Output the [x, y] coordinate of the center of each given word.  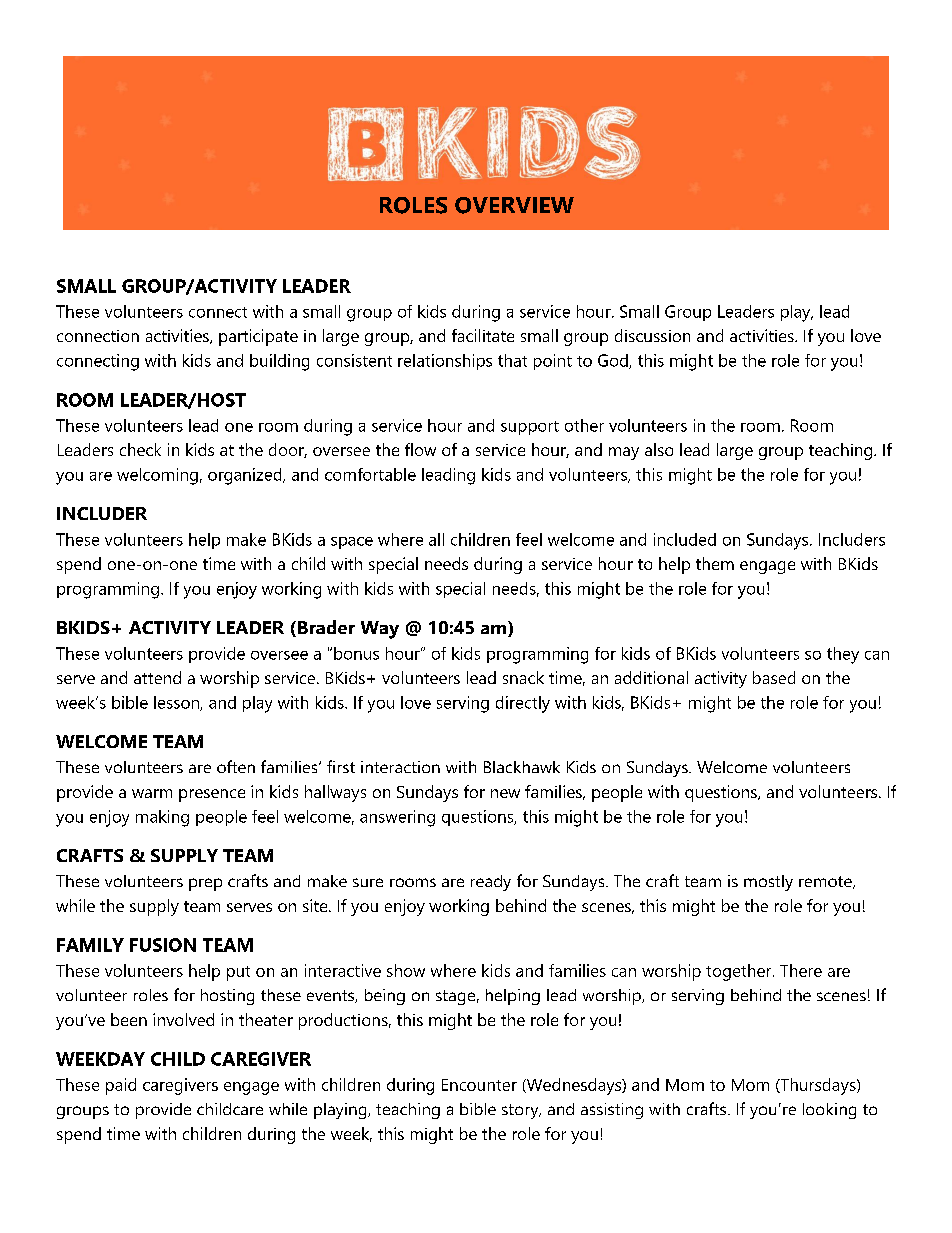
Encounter [479, 1085]
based [774, 677]
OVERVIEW [514, 205]
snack [523, 677]
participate [258, 337]
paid [121, 1086]
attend [157, 677]
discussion [652, 335]
